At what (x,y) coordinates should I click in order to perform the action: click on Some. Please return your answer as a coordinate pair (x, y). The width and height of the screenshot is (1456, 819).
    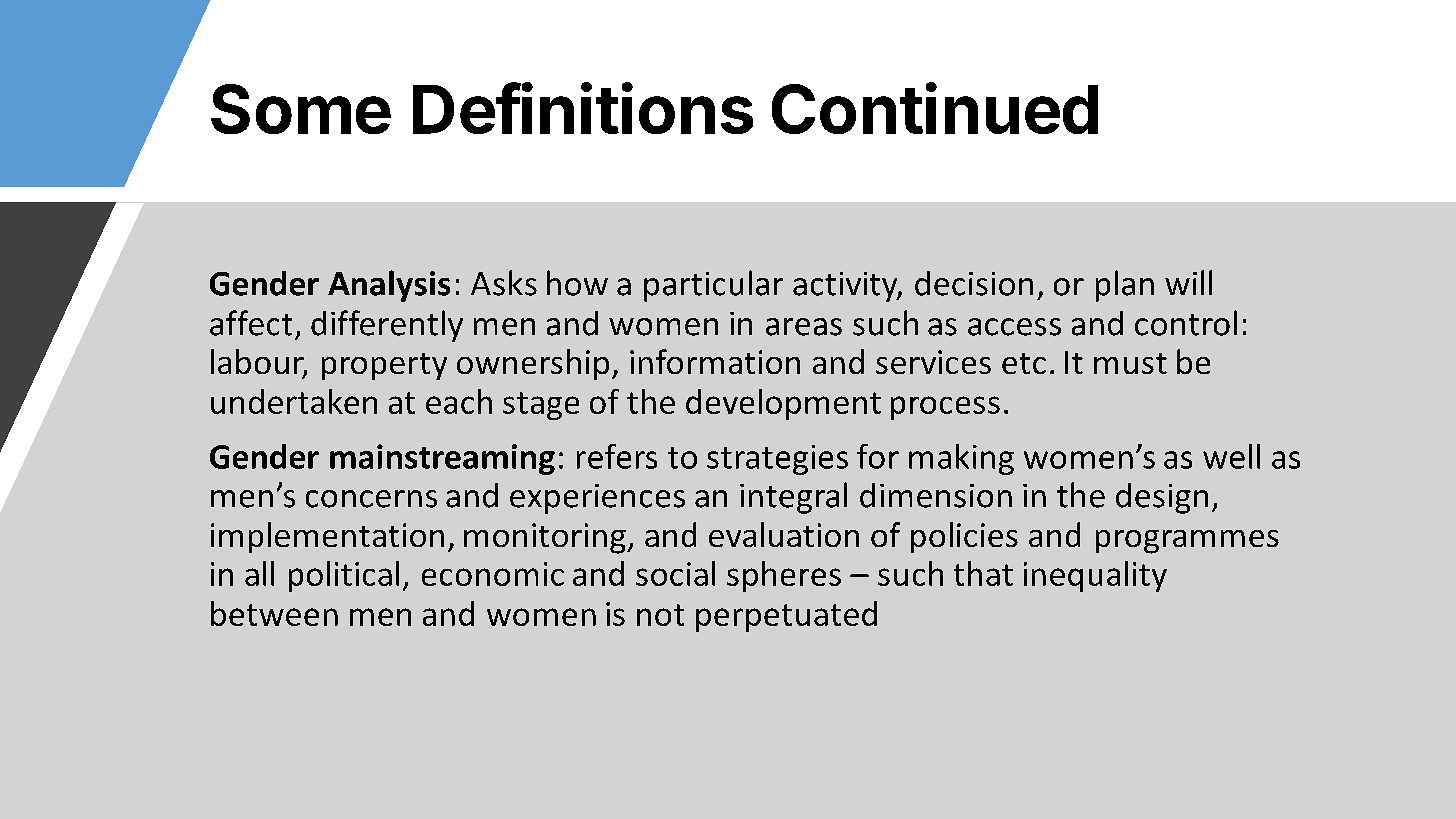
    Looking at the image, I should click on (301, 109).
